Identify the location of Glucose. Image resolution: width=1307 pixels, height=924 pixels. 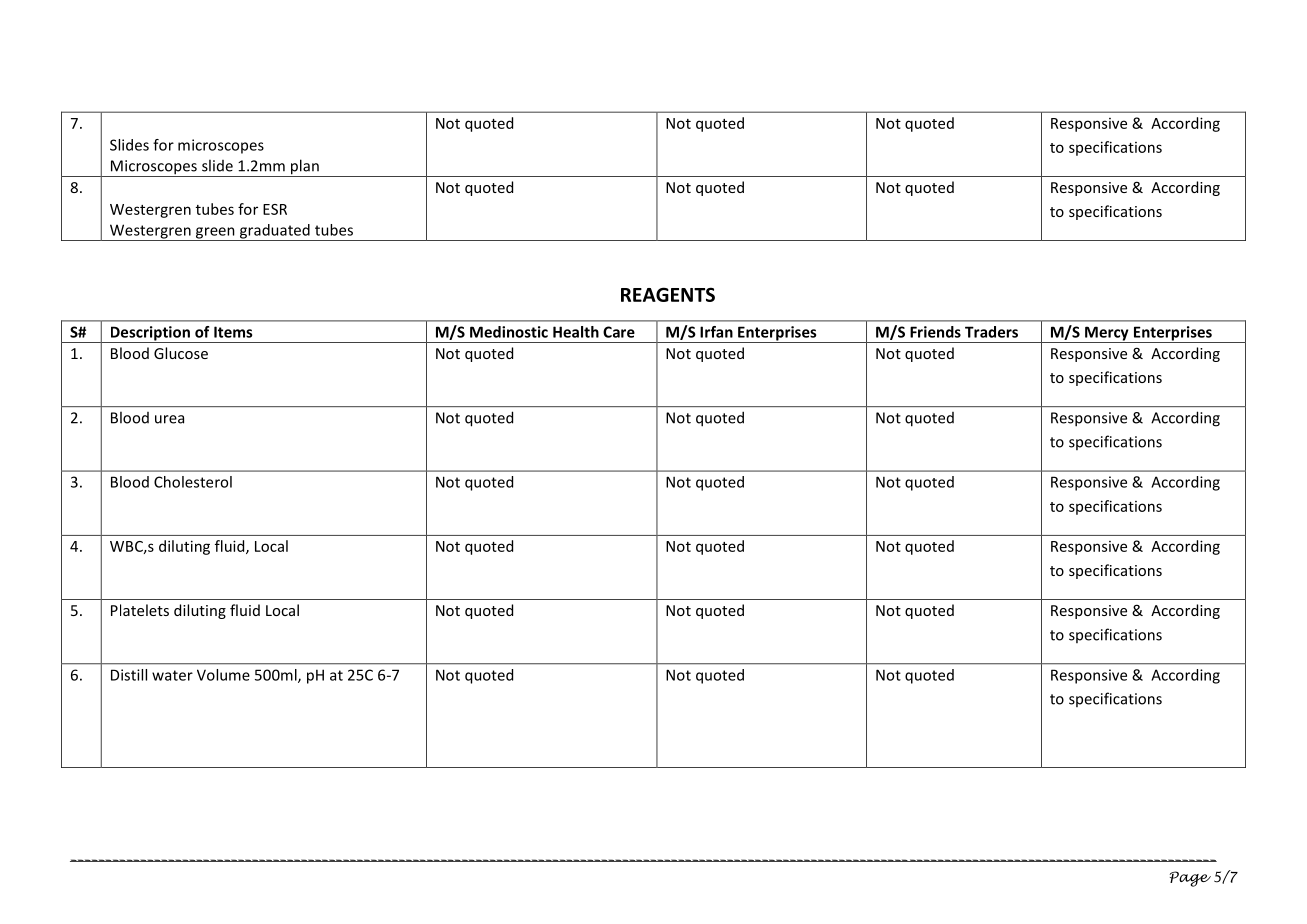
(181, 353).
